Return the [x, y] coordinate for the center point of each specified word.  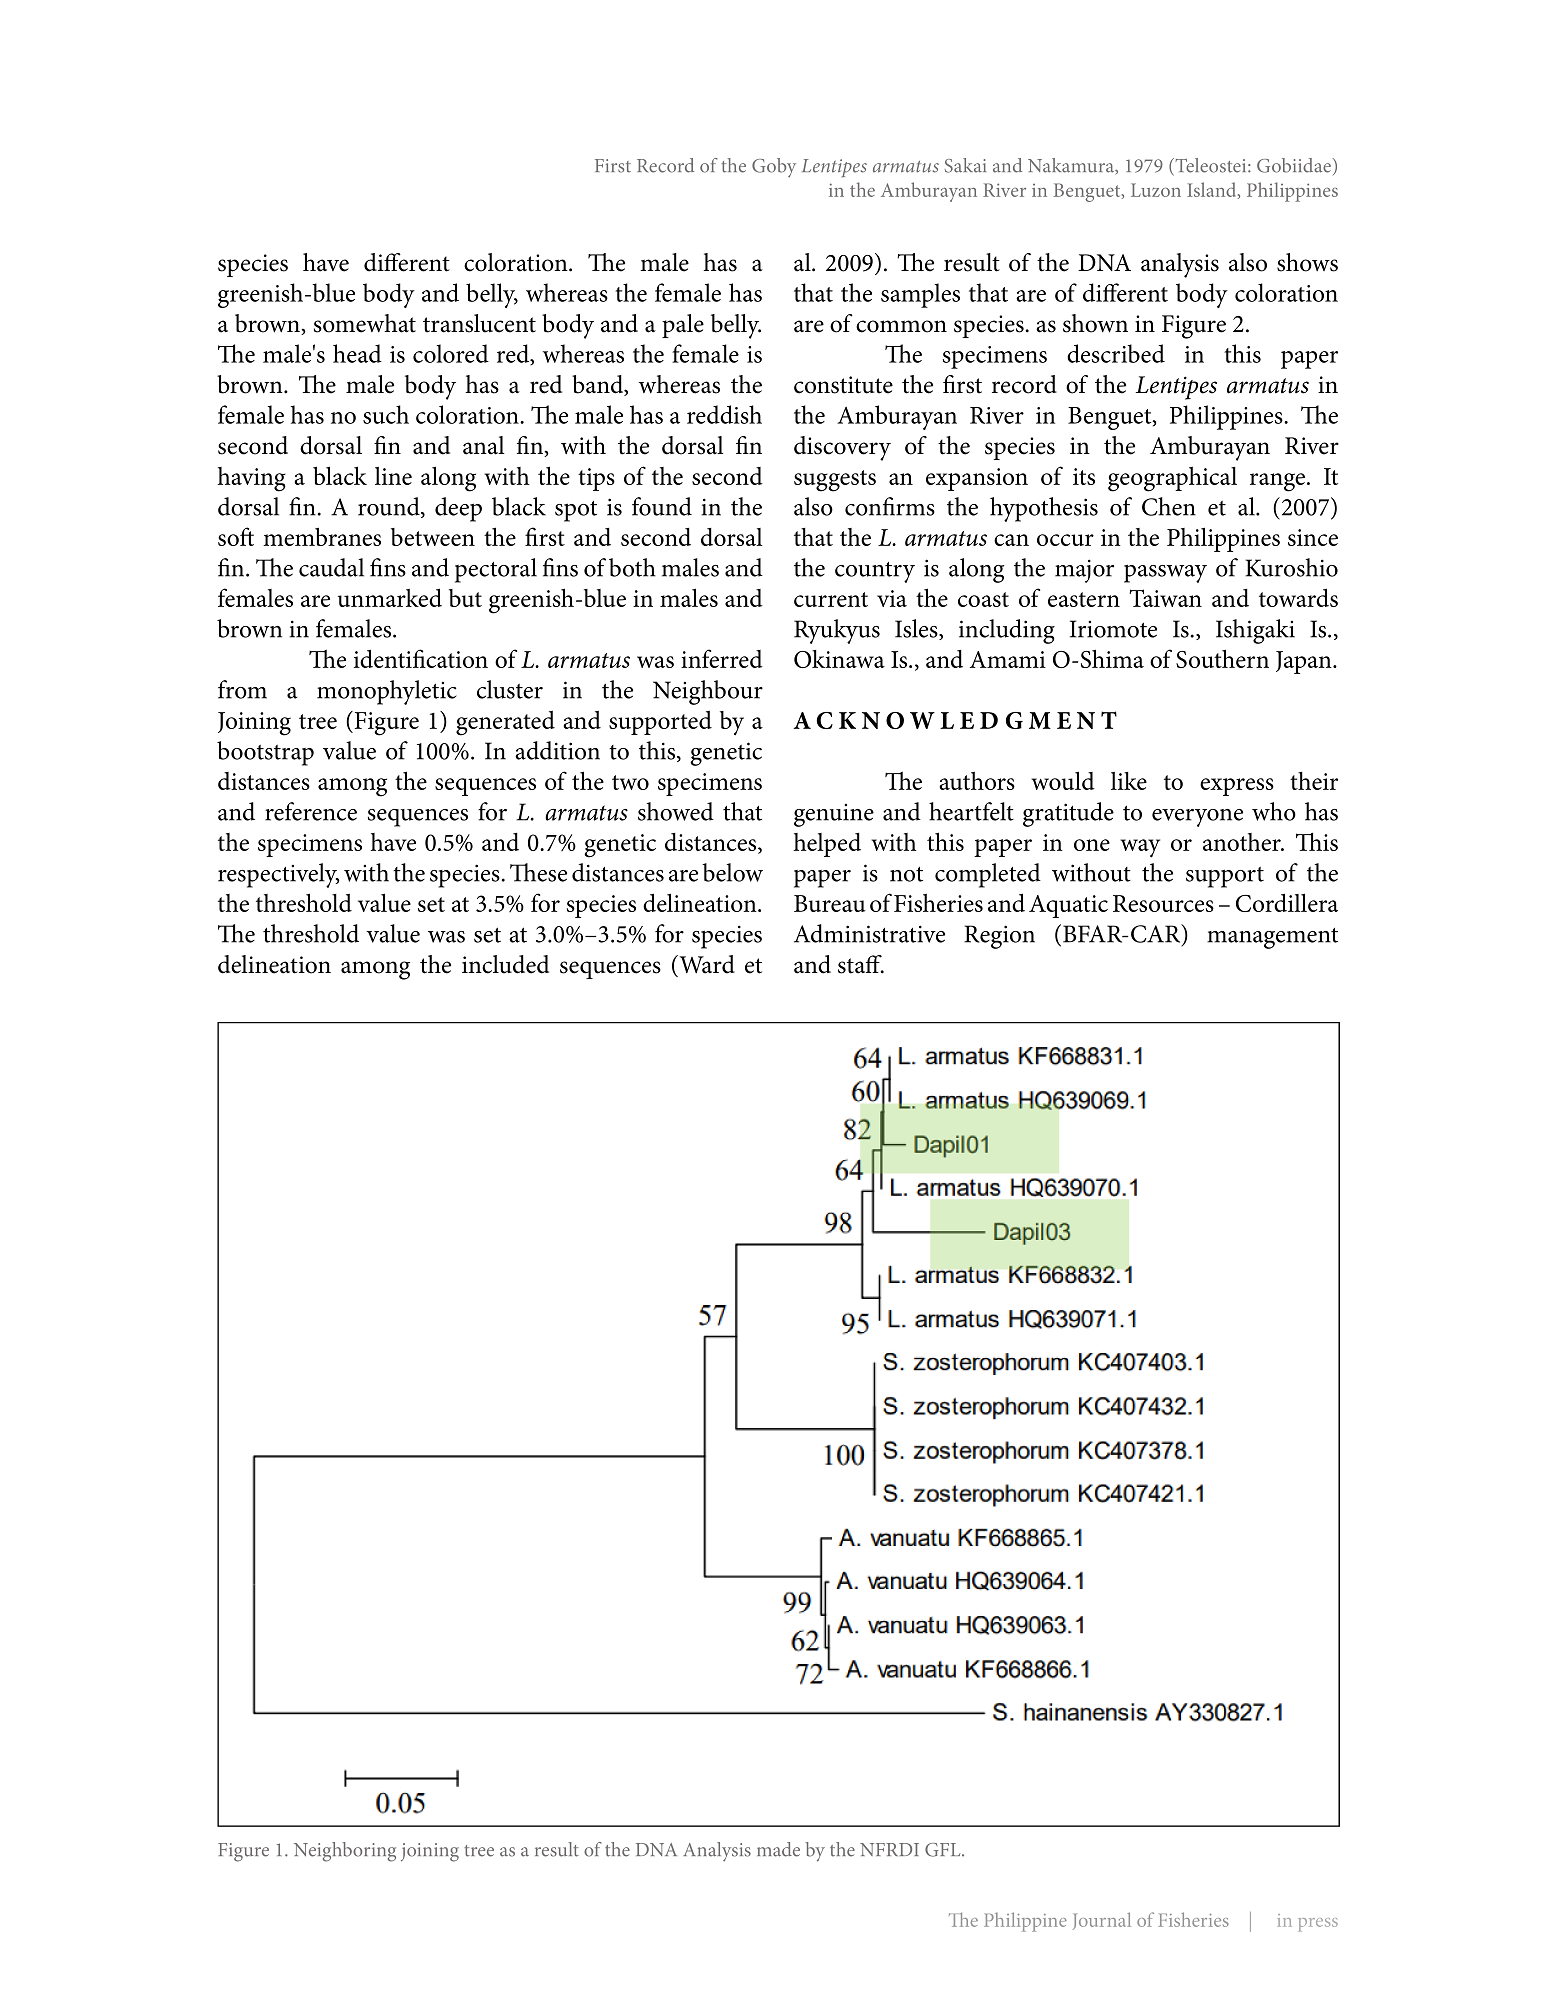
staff [861, 964]
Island [1213, 190]
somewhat [365, 323]
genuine [834, 815]
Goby [774, 168]
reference [311, 811]
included [505, 964]
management [1272, 938]
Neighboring [345, 1852]
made [778, 1849]
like [1129, 781]
